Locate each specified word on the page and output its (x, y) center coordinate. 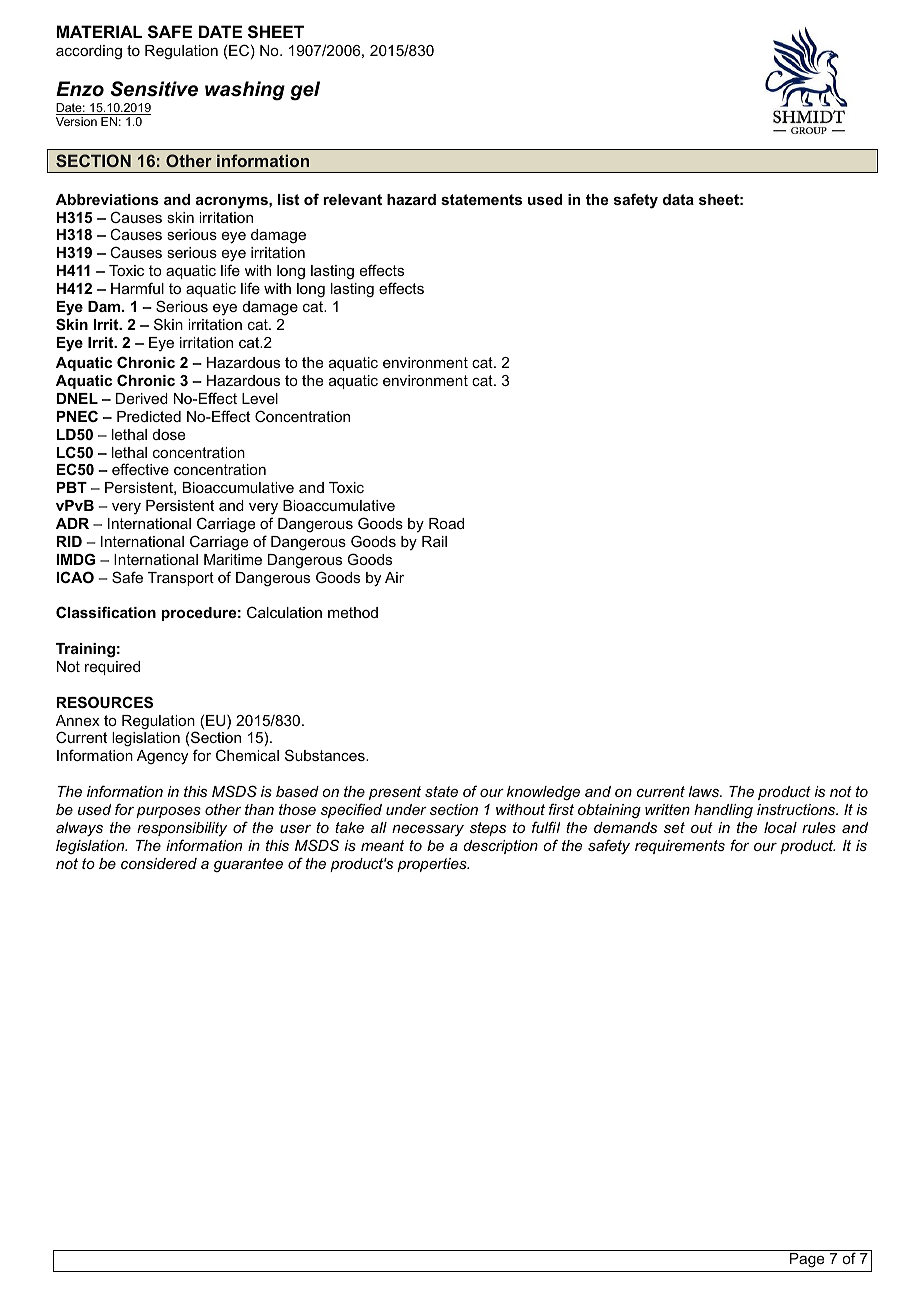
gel (305, 91)
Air (394, 577)
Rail (434, 541)
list (288, 199)
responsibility (182, 829)
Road (446, 523)
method (353, 612)
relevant (352, 199)
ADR (72, 523)
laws (705, 791)
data (678, 199)
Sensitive (154, 89)
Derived (142, 398)
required (112, 668)
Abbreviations (107, 199)
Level (260, 398)
